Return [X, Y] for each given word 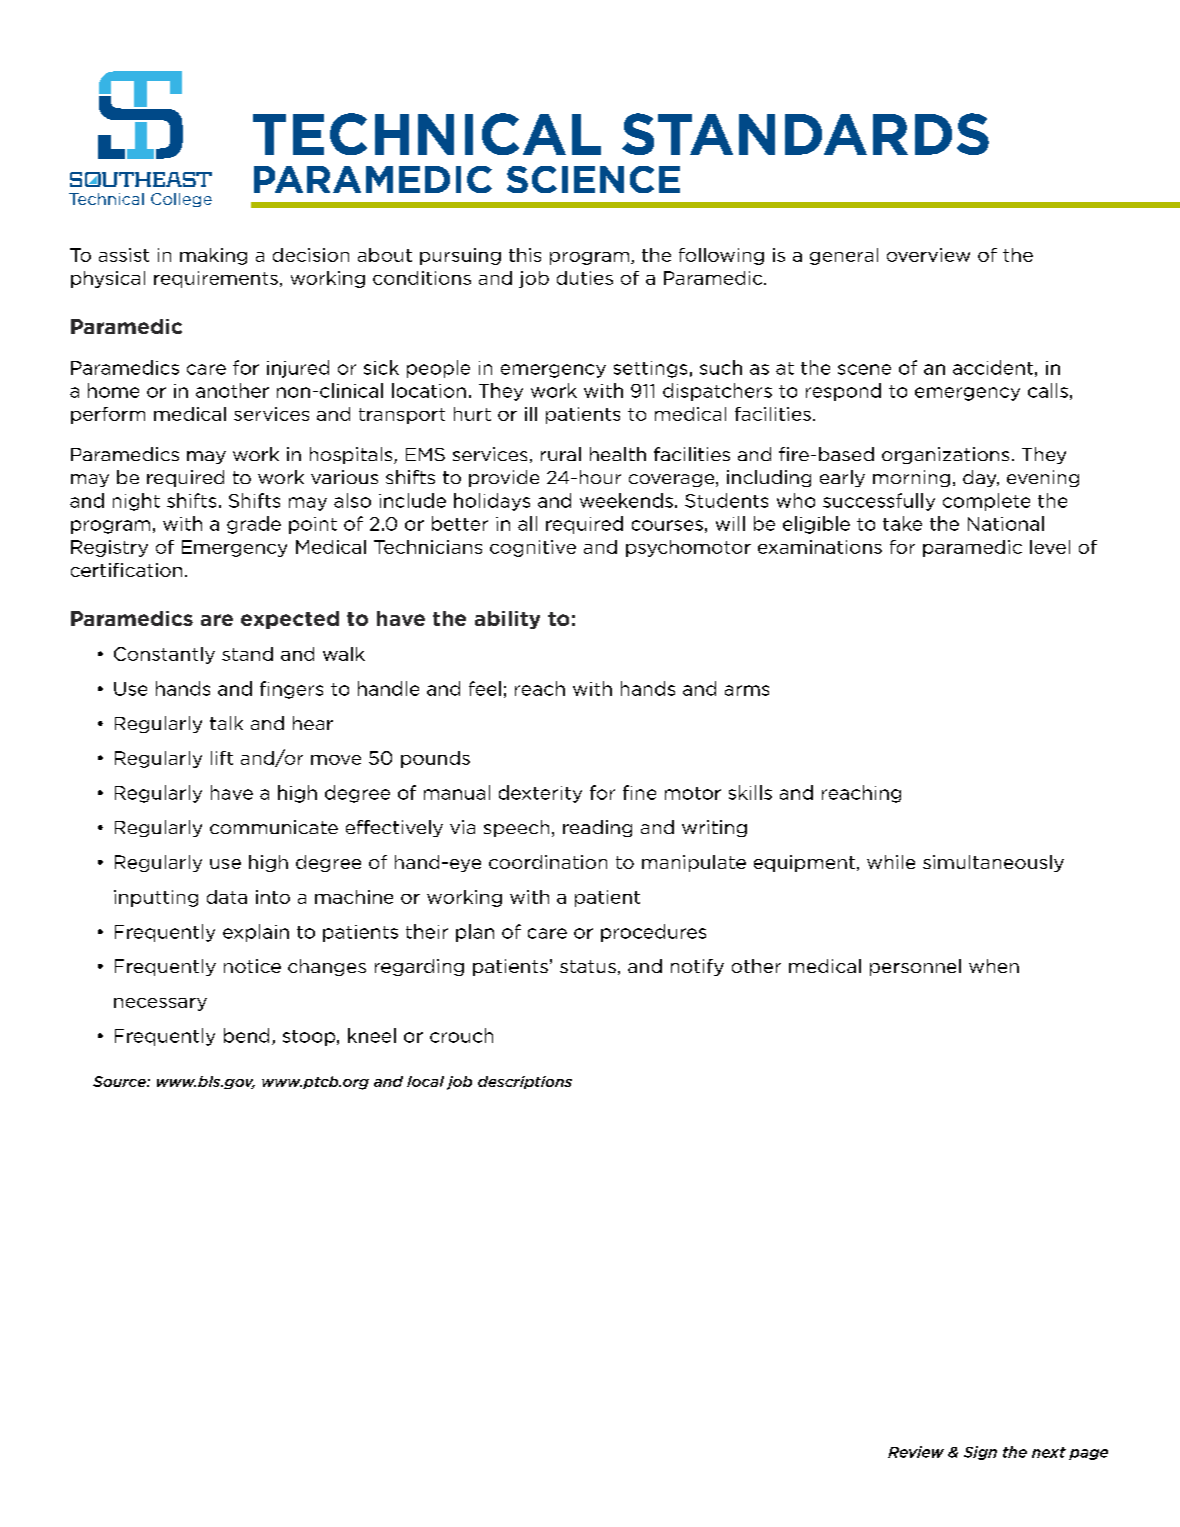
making [213, 256]
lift [222, 758]
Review [916, 1452]
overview [928, 255]
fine [639, 792]
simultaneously [993, 863]
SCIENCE [593, 179]
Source [120, 1081]
